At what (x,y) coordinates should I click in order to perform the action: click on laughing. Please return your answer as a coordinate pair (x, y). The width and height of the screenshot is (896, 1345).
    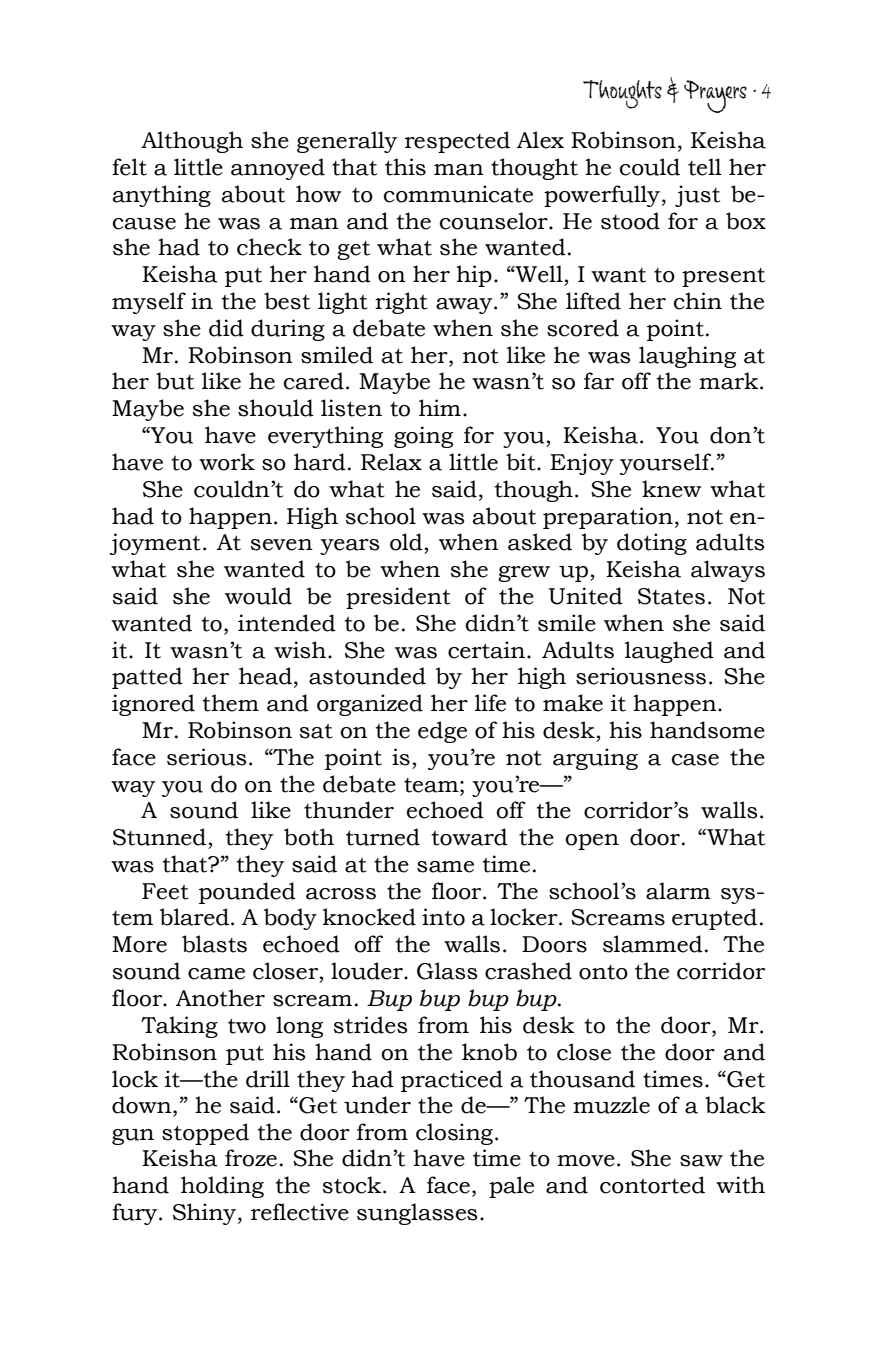
    Looking at the image, I should click on (687, 357).
